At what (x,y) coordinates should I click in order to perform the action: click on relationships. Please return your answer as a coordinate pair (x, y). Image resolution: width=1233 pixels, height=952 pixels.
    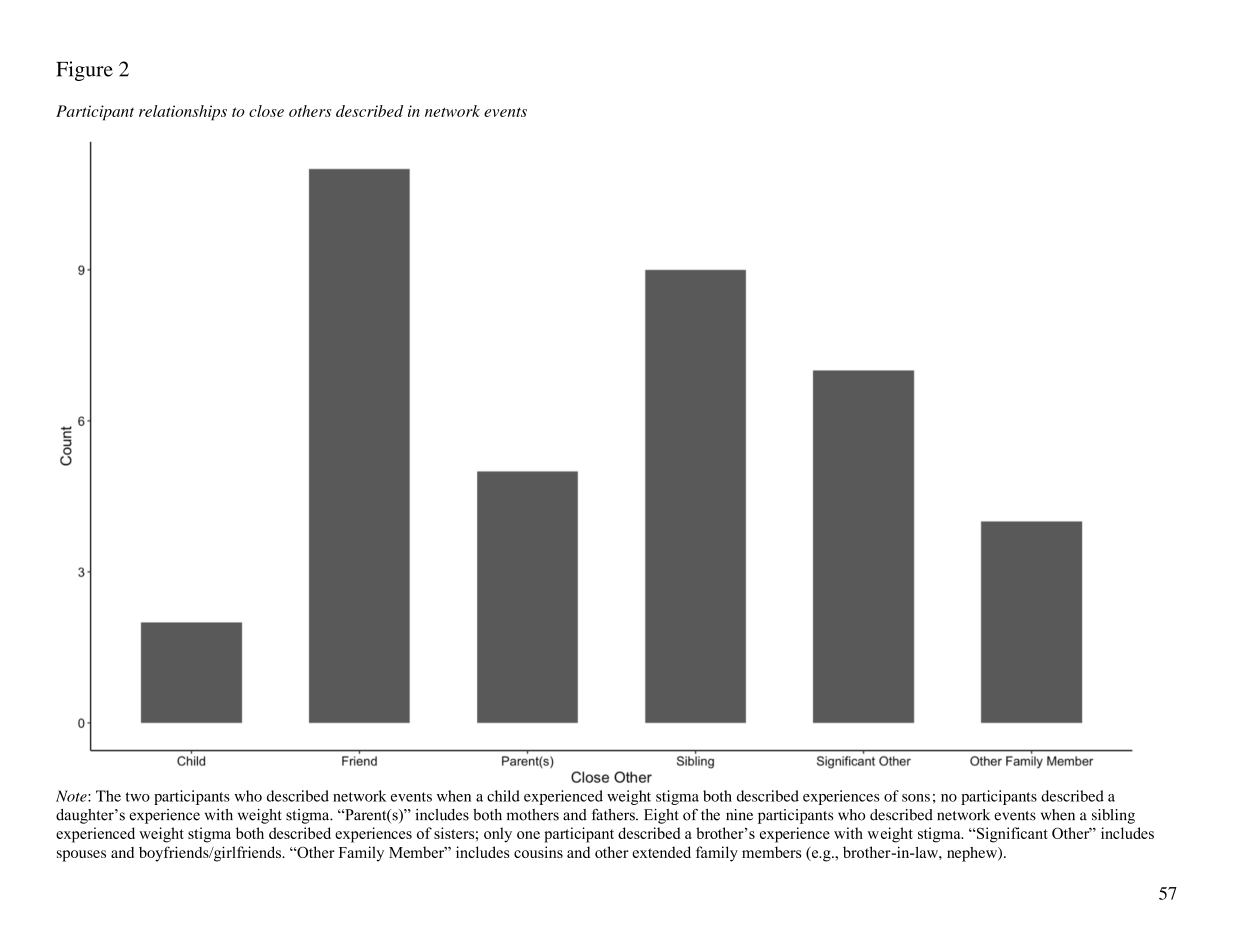
    Looking at the image, I should click on (183, 113).
